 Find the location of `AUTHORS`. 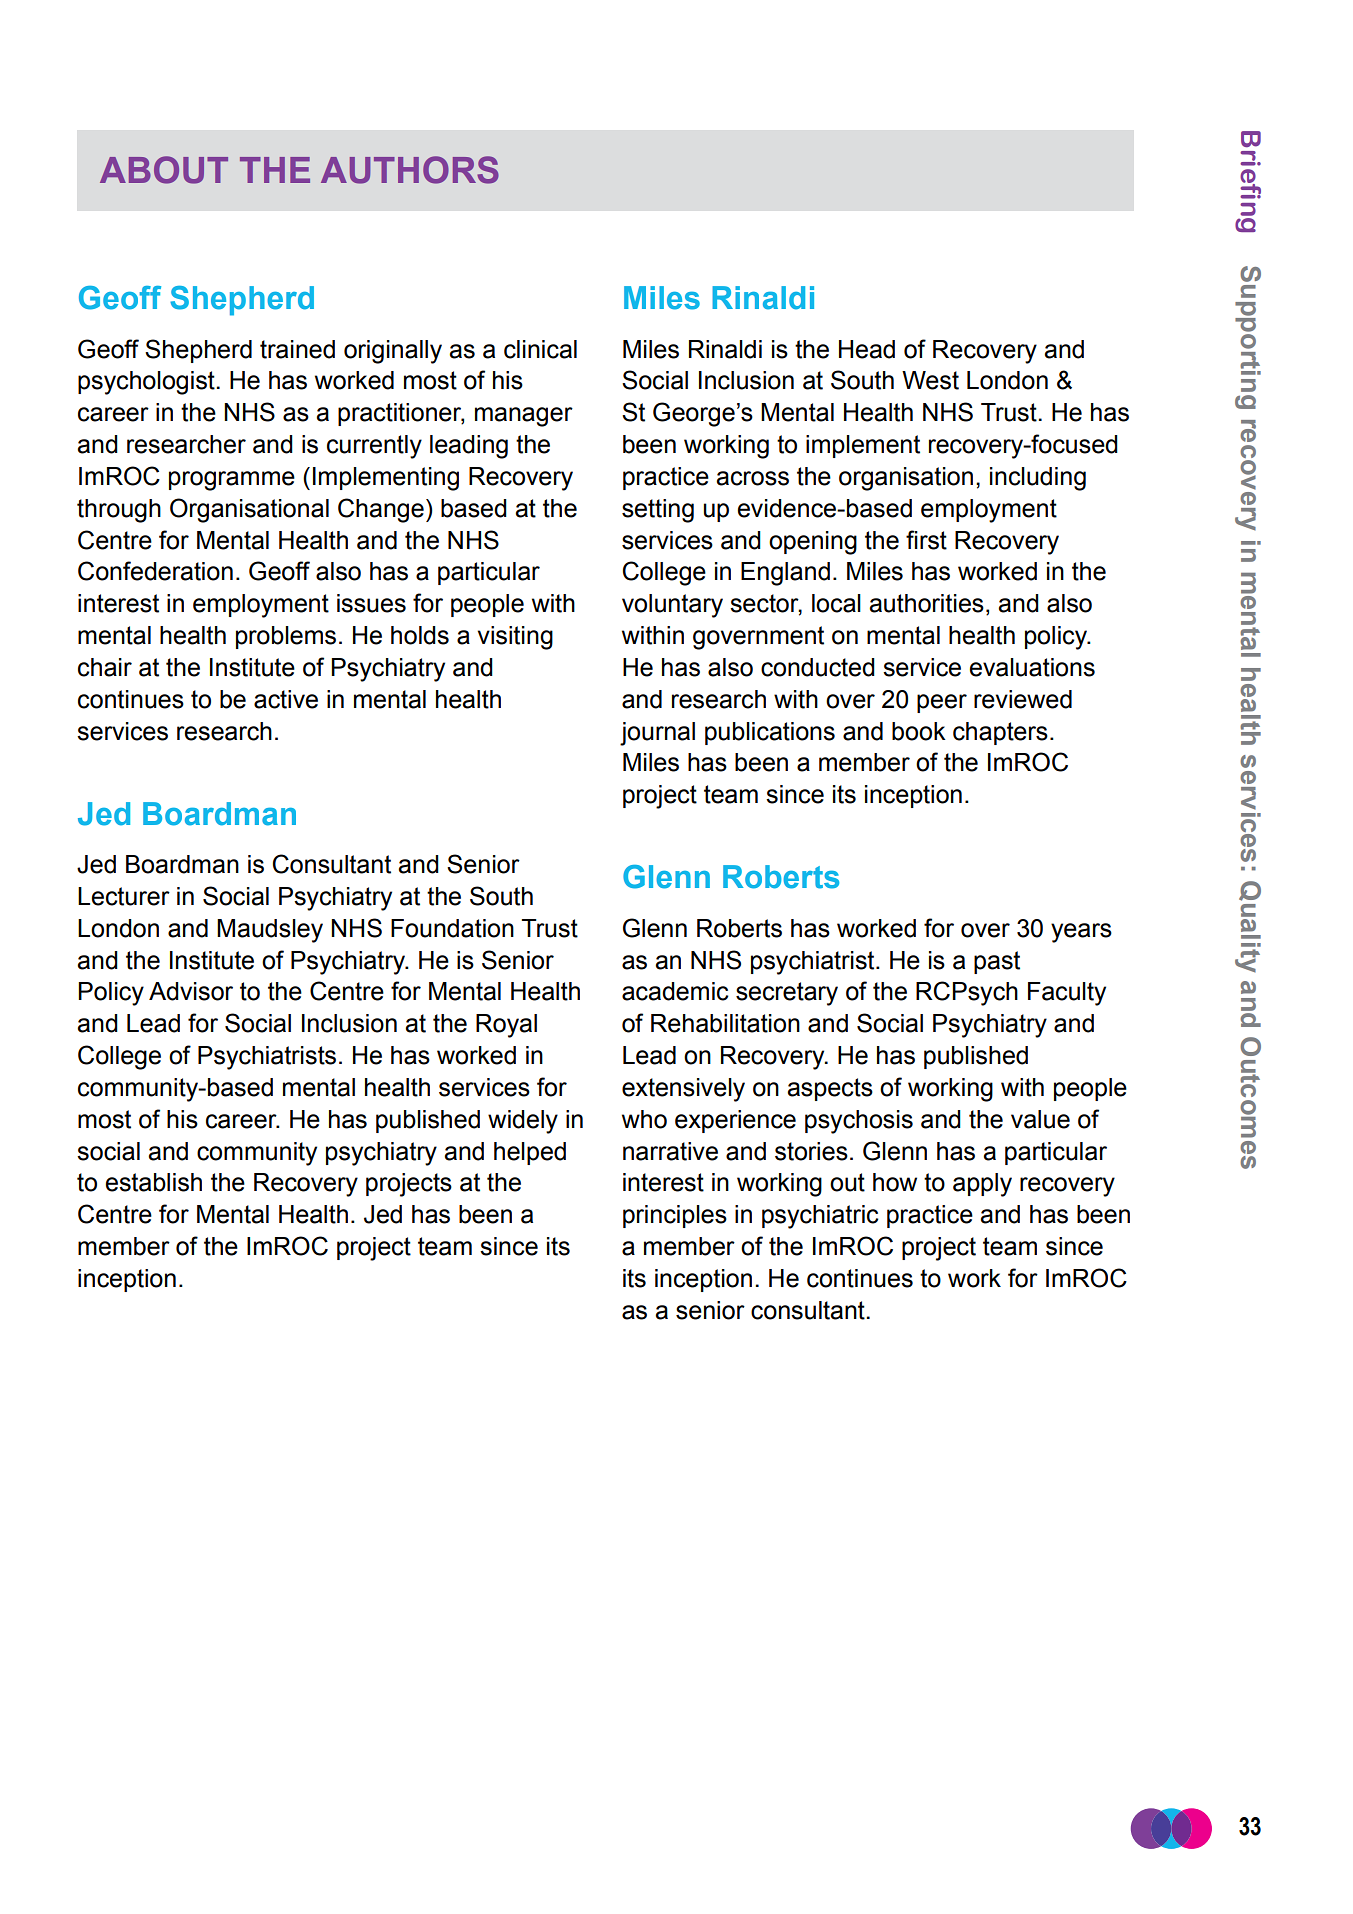

AUTHORS is located at coordinates (410, 170).
